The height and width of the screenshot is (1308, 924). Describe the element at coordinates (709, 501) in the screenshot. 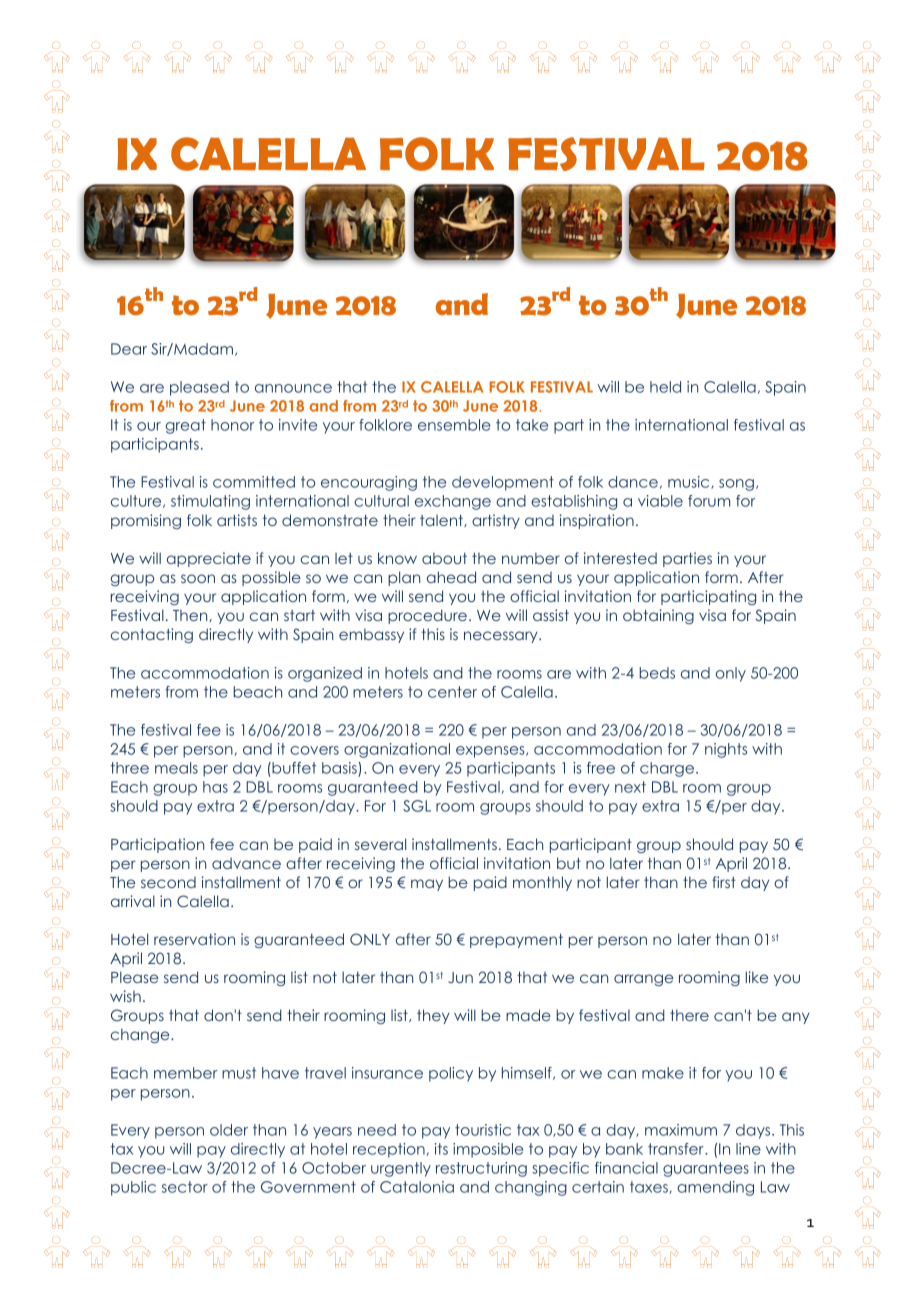

I see `forum` at that location.
